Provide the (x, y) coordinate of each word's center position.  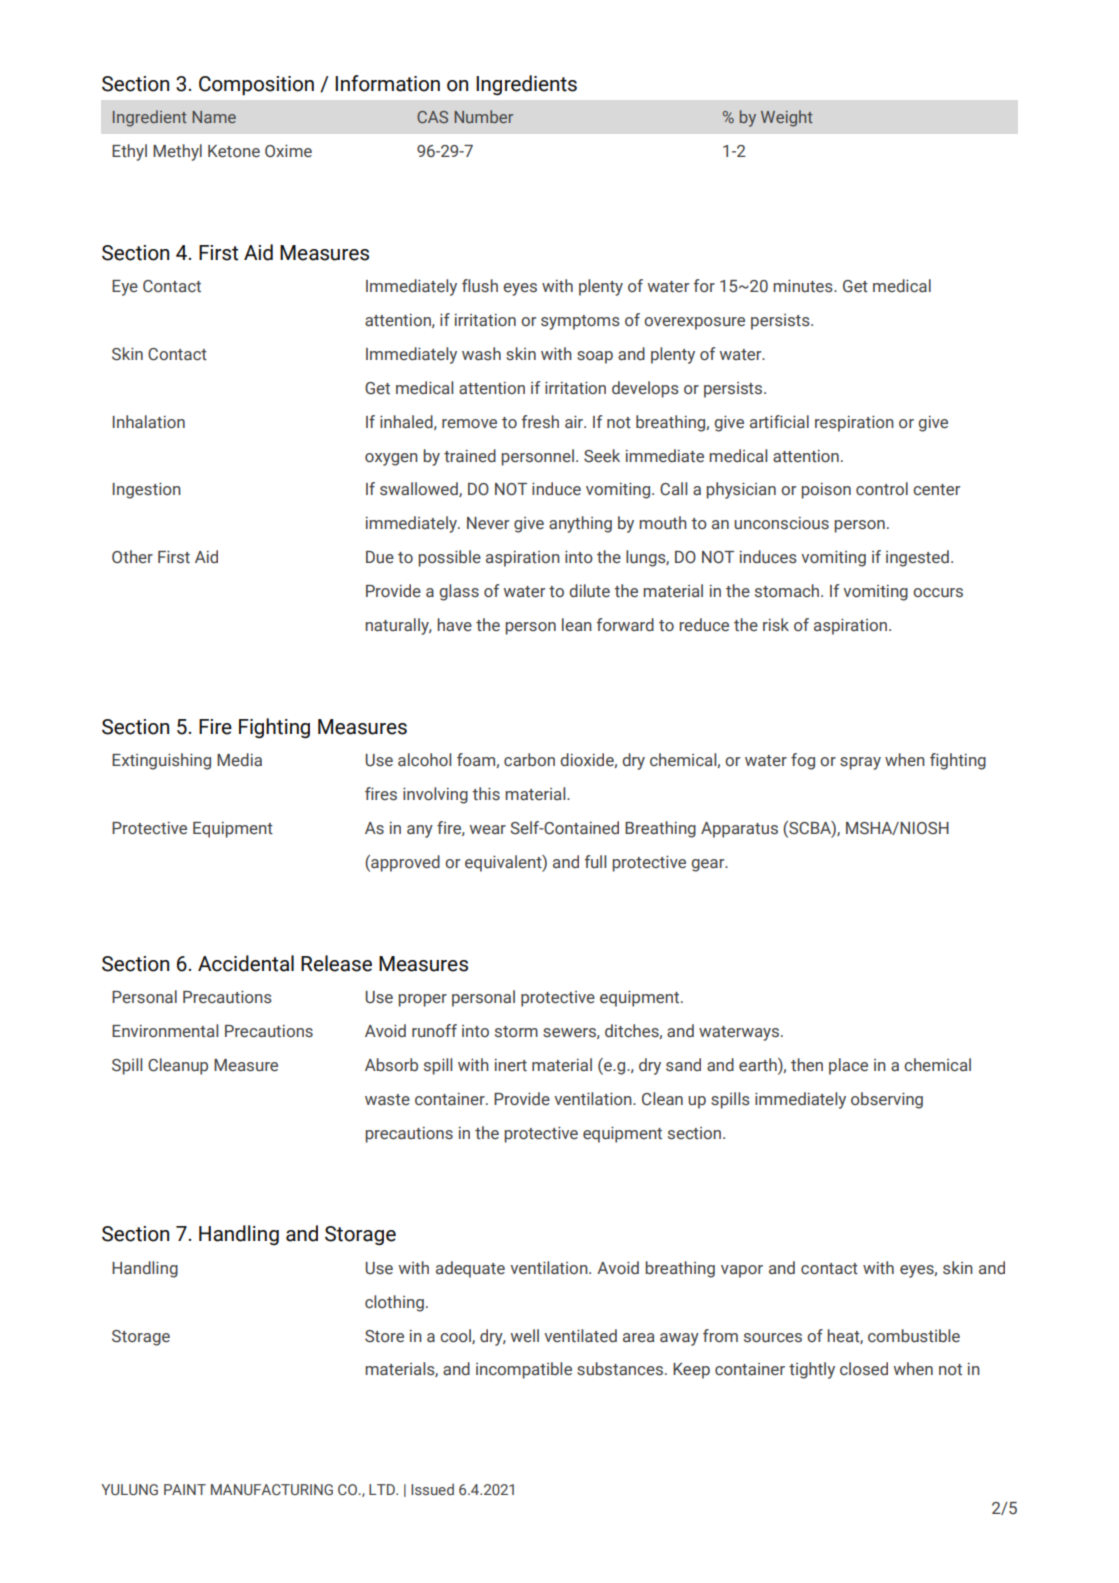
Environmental (165, 1031)
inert (511, 1065)
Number (483, 116)
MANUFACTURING (272, 1489)
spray (860, 763)
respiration (854, 423)
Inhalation (149, 422)
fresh (540, 422)
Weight (787, 118)
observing (887, 1100)
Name (214, 117)
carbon (529, 760)
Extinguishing (161, 761)
